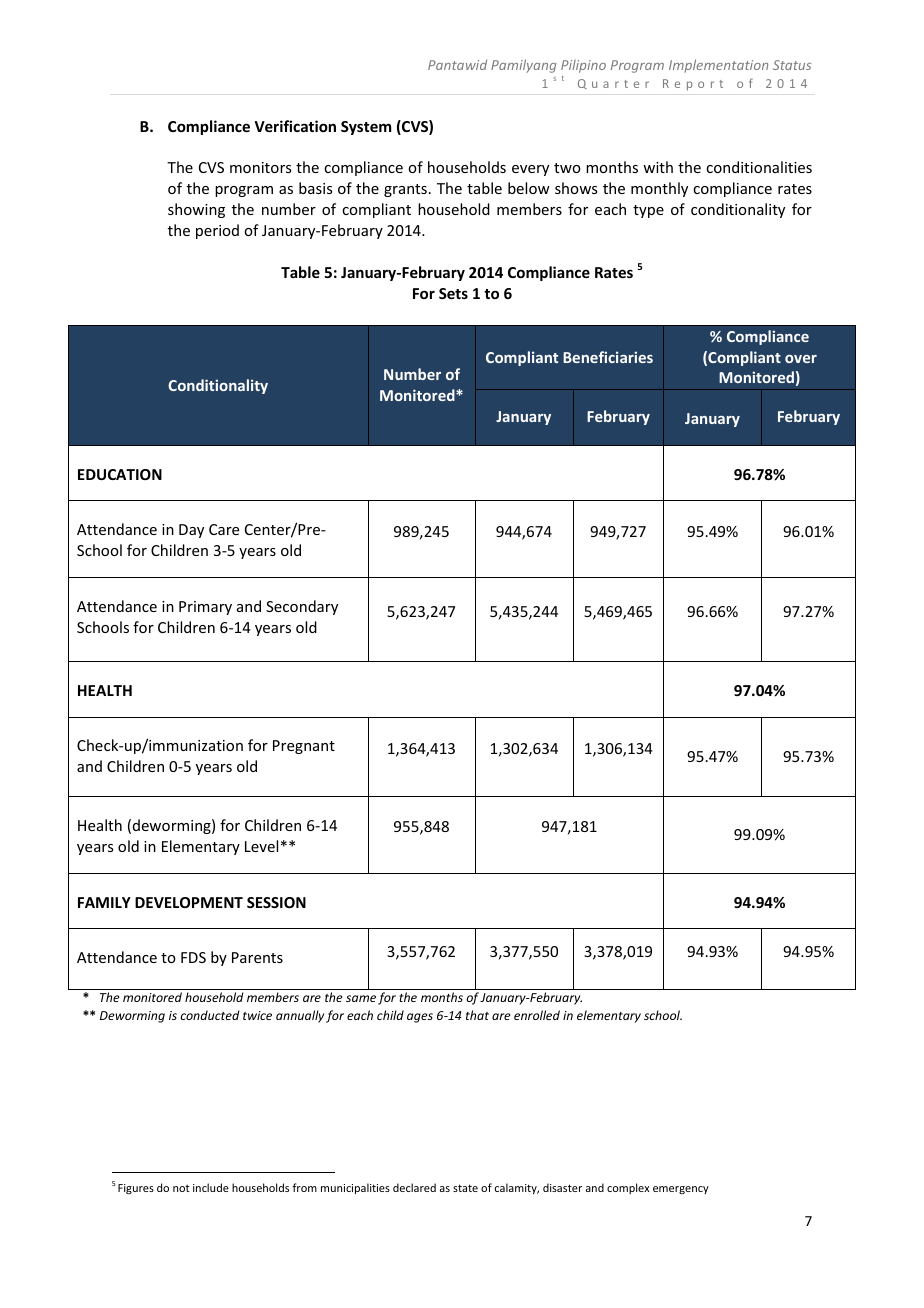  What do you see at coordinates (181, 1188) in the document?
I see `not` at bounding box center [181, 1188].
